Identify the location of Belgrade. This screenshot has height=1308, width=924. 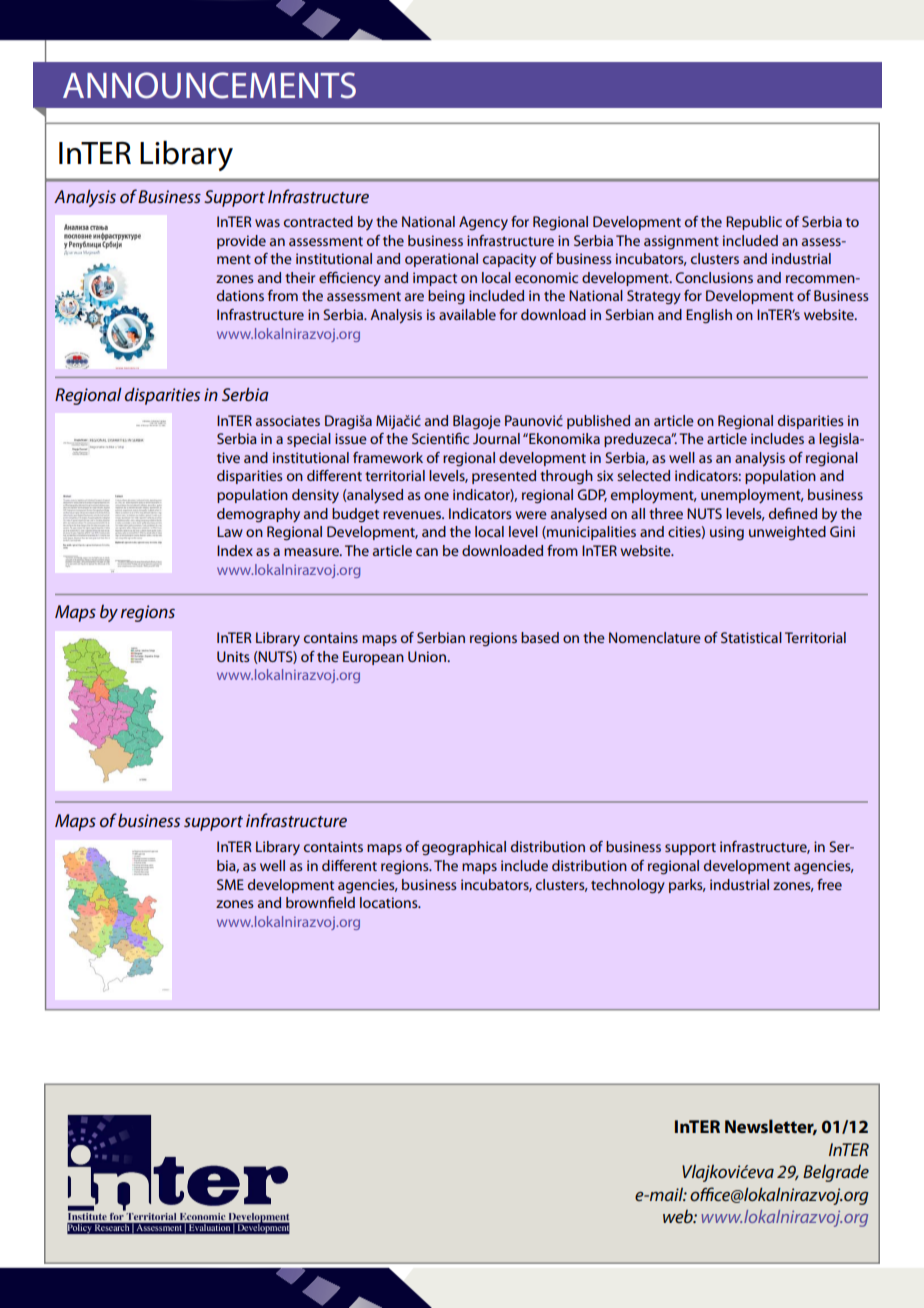
(836, 1173).
